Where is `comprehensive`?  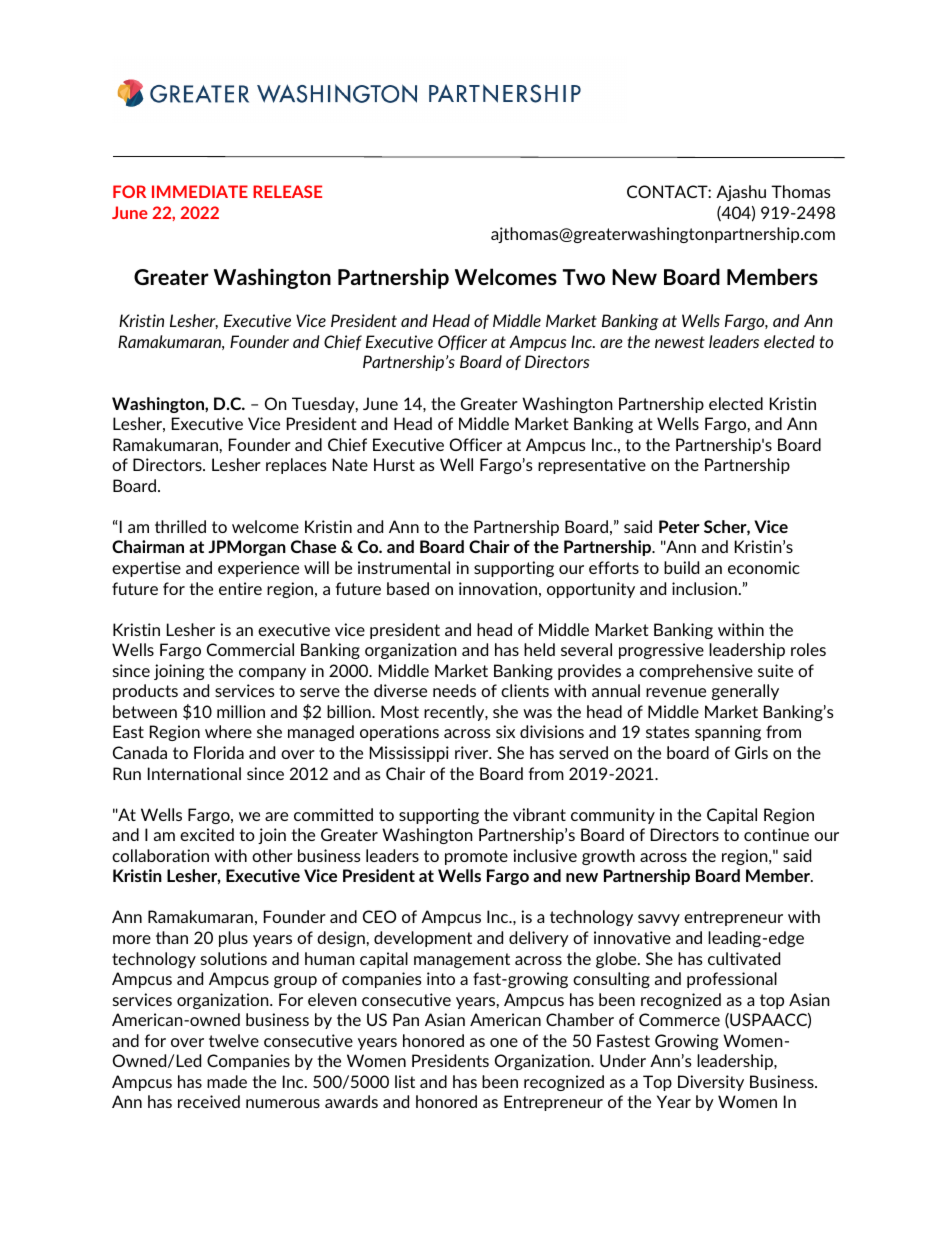 comprehensive is located at coordinates (696, 672).
